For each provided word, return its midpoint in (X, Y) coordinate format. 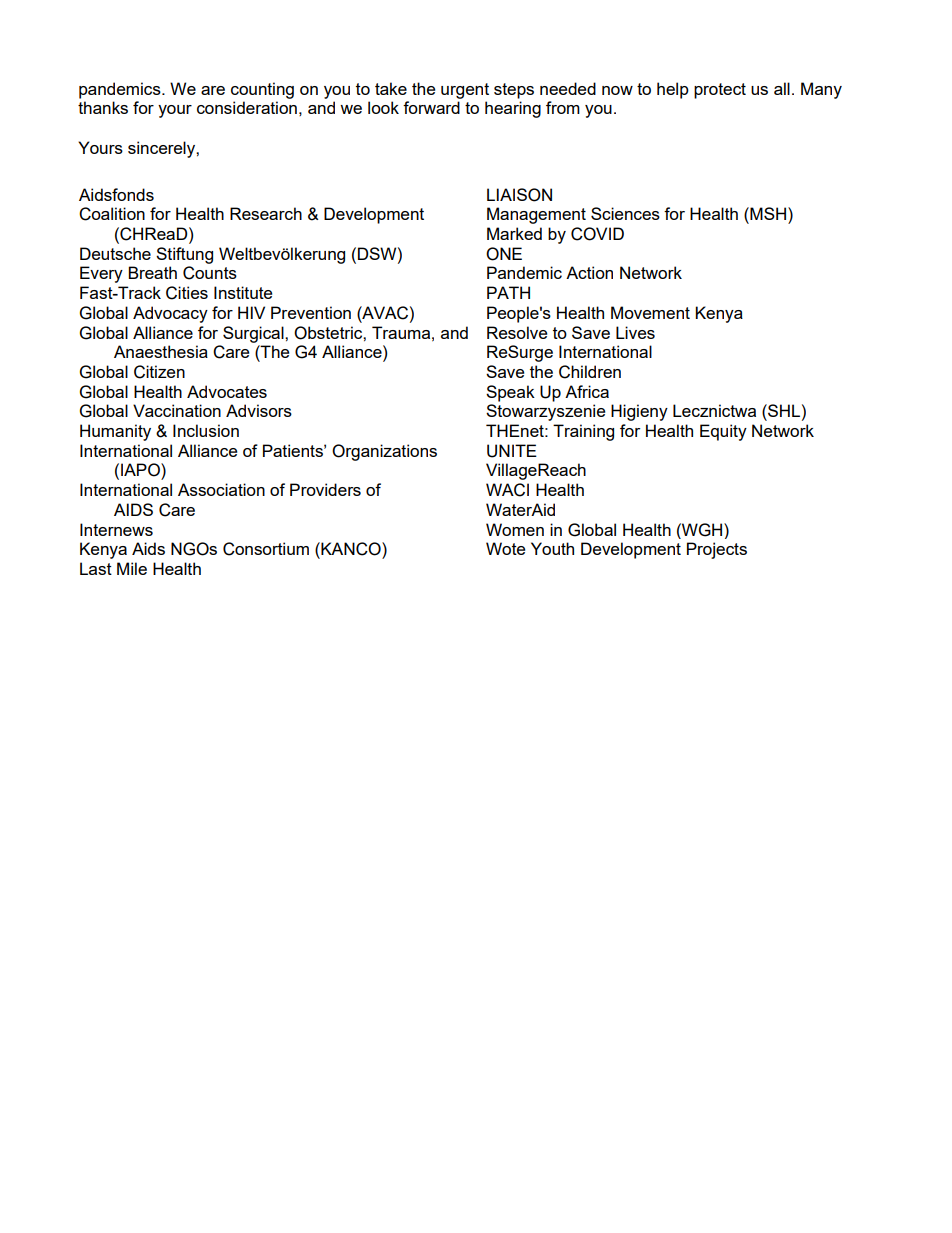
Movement (650, 312)
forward (431, 107)
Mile (132, 568)
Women (515, 529)
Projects (717, 550)
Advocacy (170, 314)
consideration (247, 107)
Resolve (517, 332)
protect (720, 91)
